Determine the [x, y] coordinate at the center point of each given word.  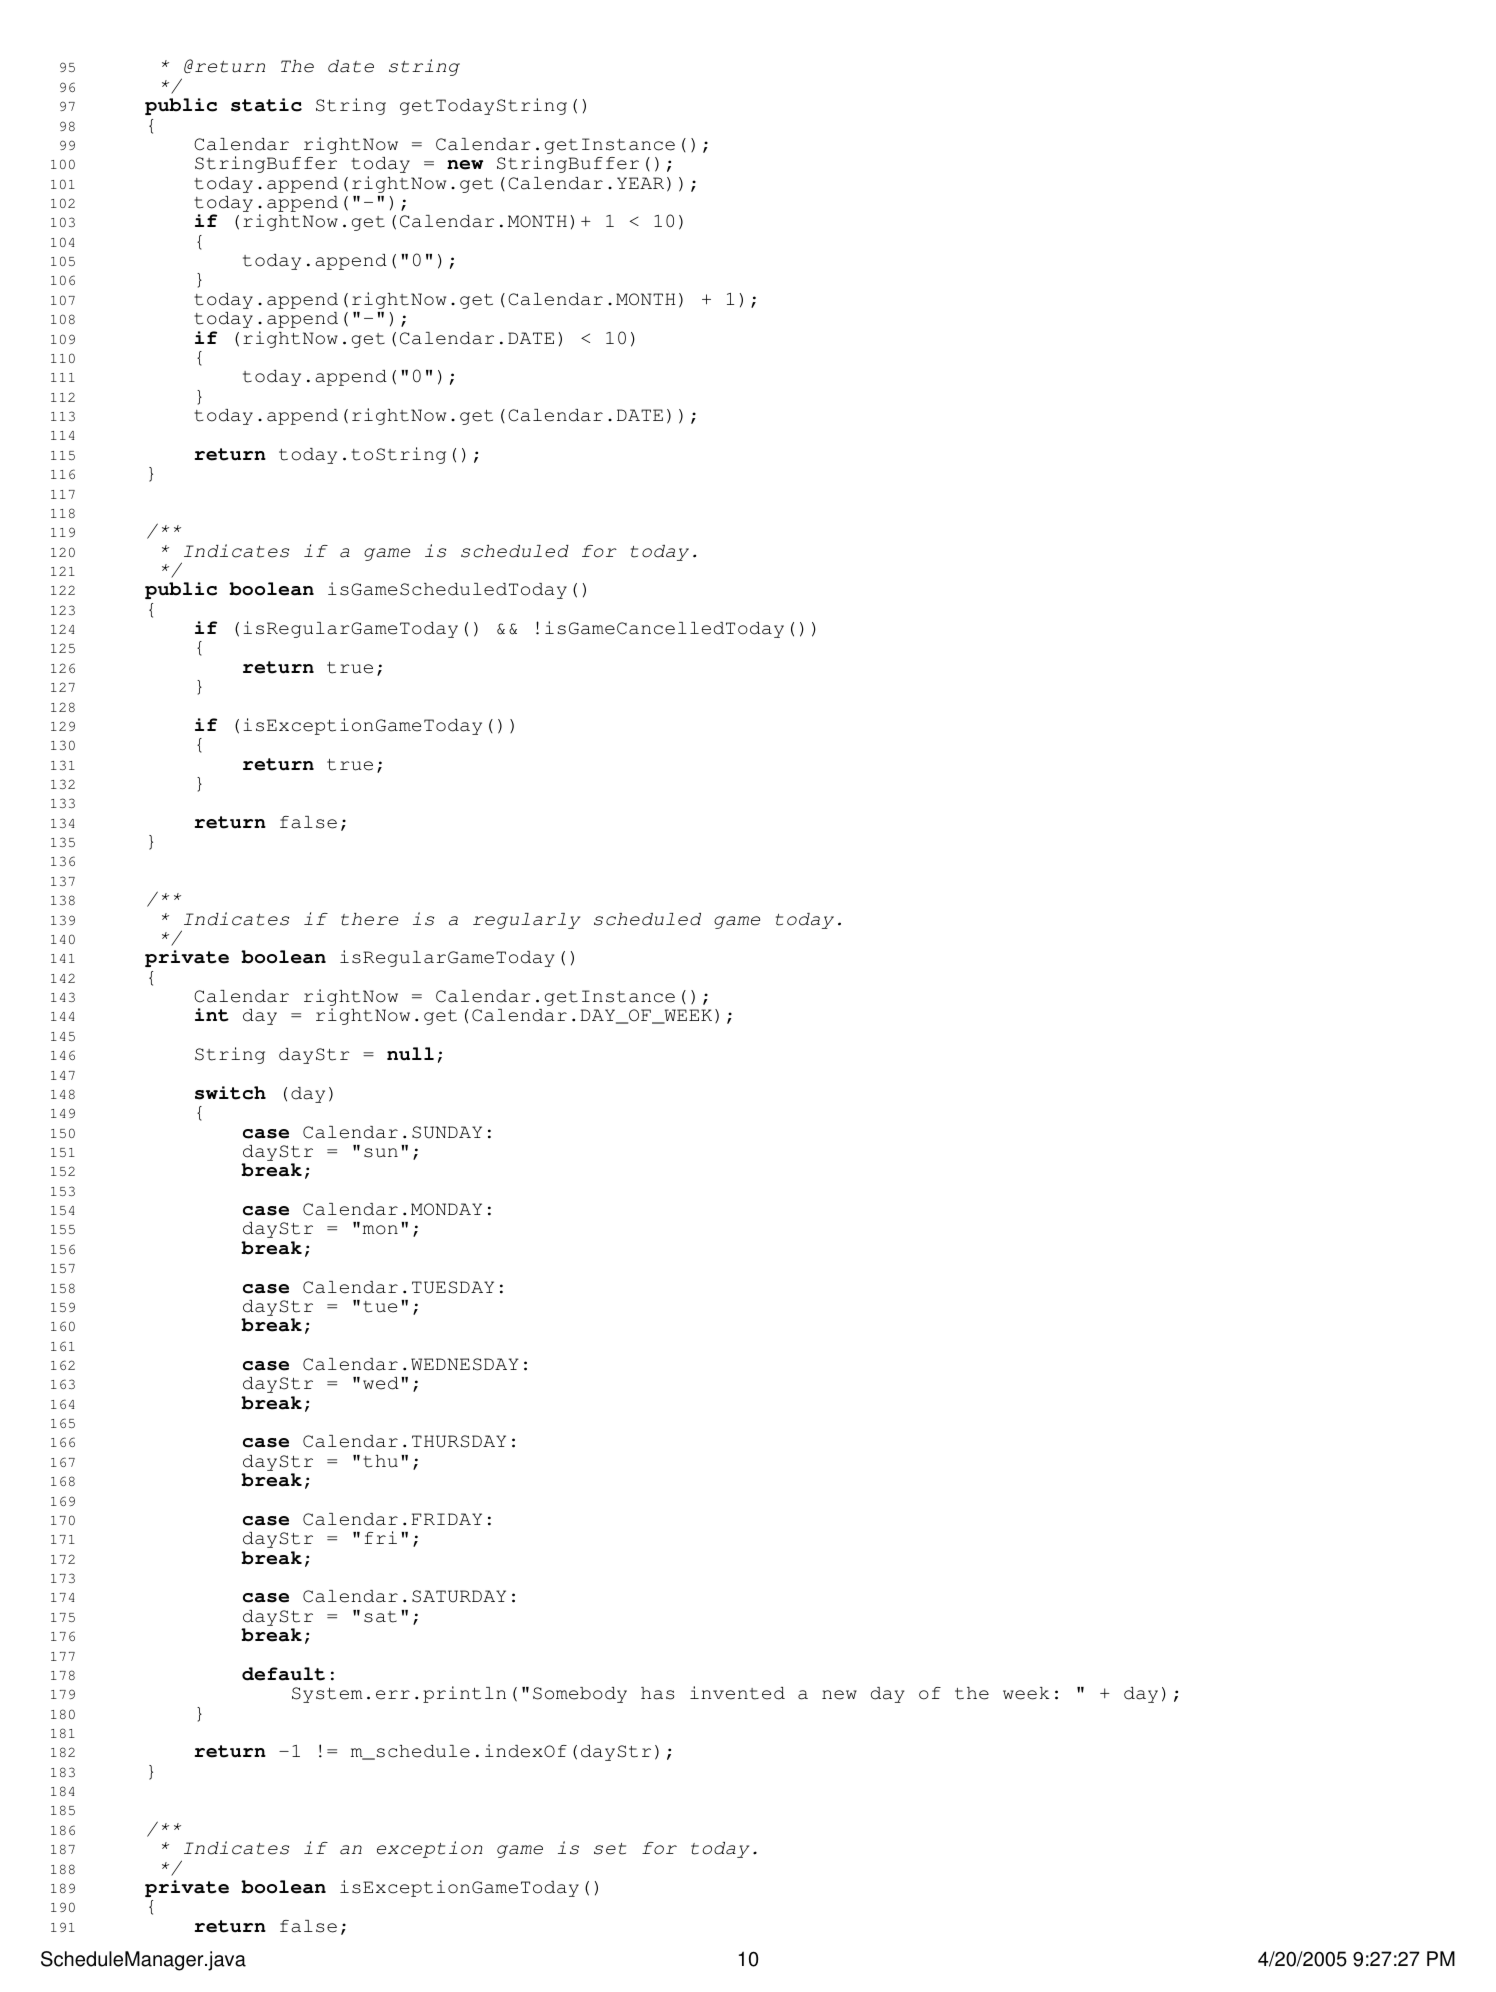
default [283, 1674]
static [266, 105]
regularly [526, 921]
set [610, 1849]
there [369, 919]
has [657, 1693]
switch [230, 1093]
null [410, 1054]
